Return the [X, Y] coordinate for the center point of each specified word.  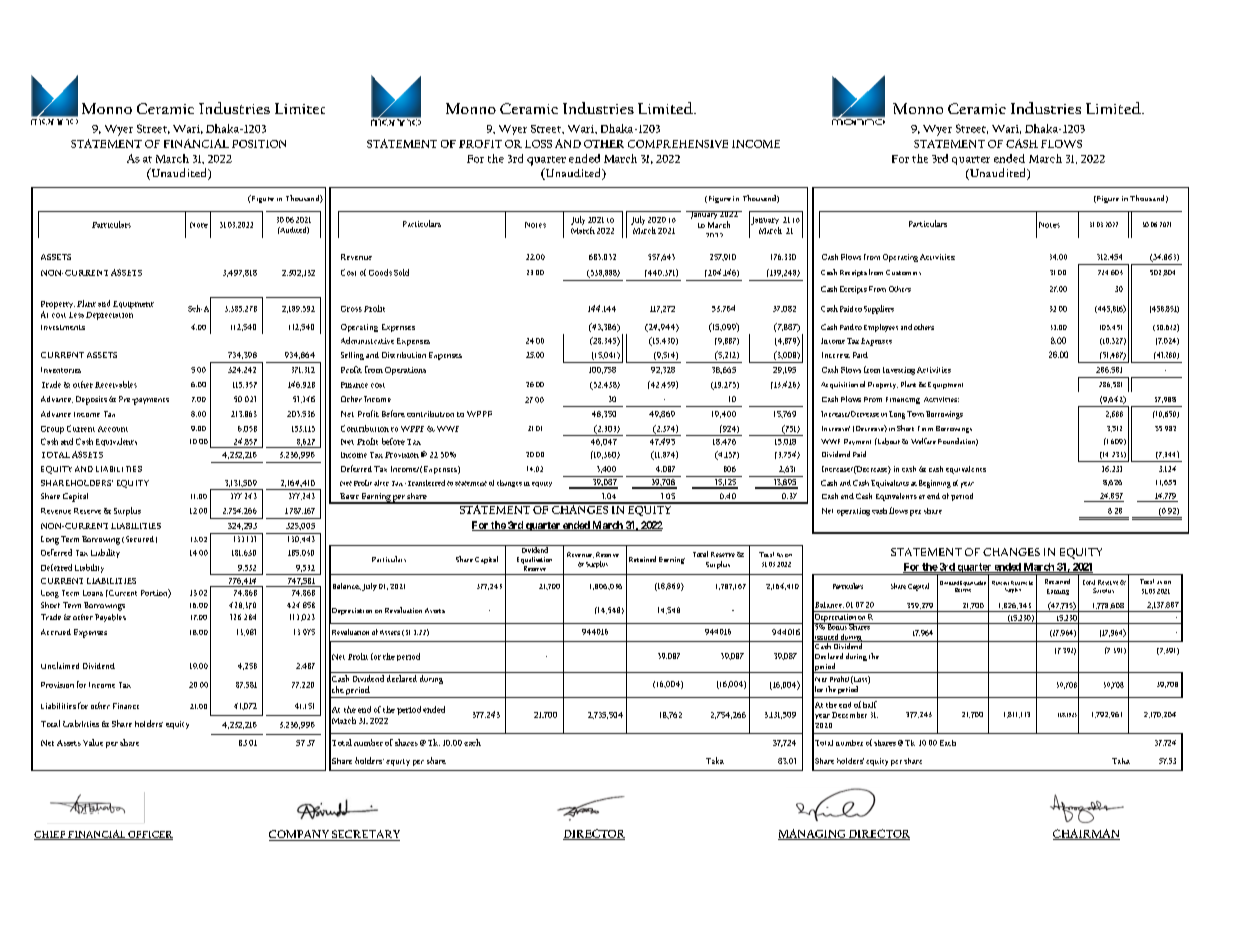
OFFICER [149, 835]
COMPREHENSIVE [678, 144]
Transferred [425, 483]
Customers [903, 272]
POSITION [259, 144]
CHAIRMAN [1086, 834]
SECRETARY [365, 835]
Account [113, 429]
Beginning [935, 484]
